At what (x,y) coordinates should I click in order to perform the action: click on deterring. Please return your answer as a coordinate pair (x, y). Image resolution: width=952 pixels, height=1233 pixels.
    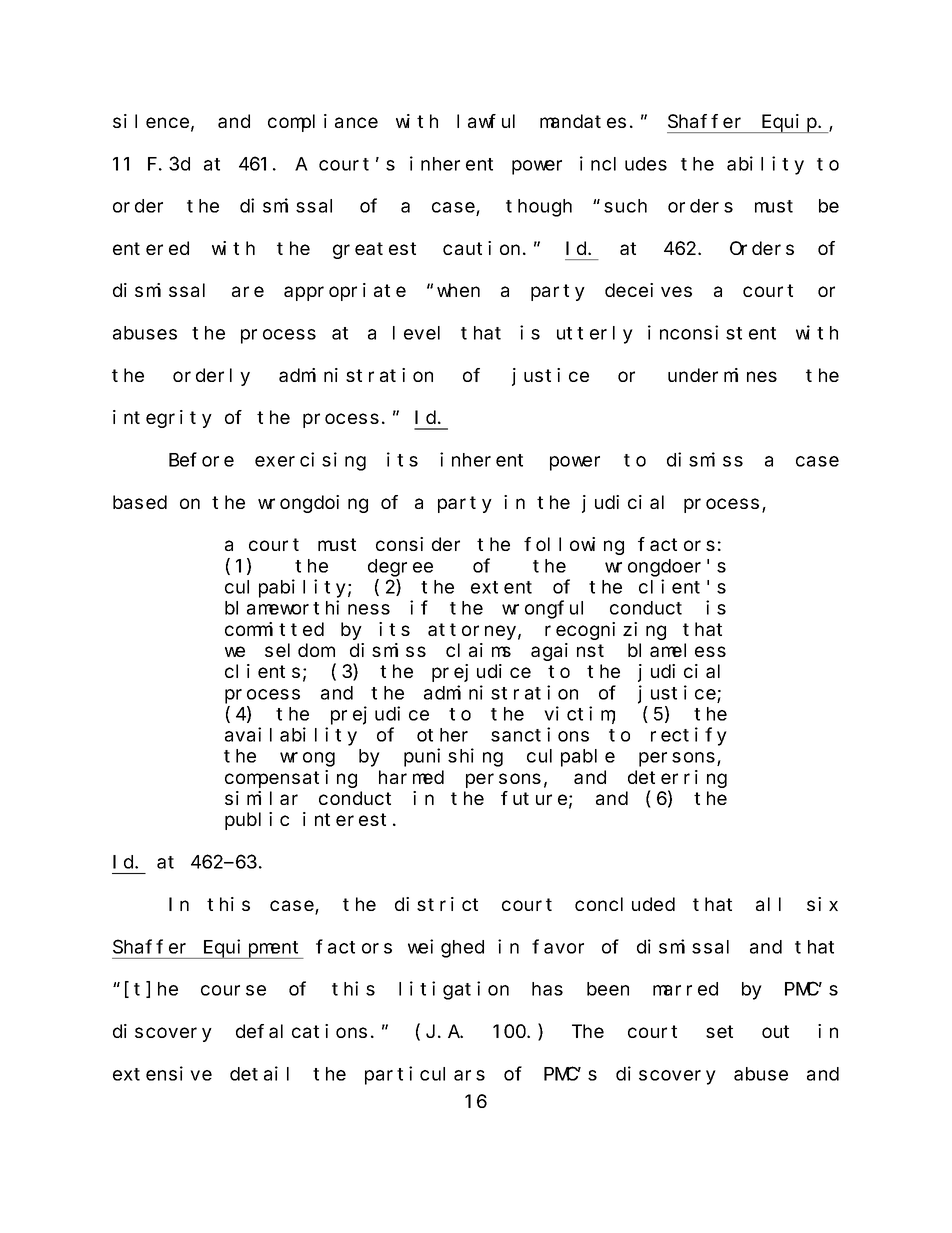
    Looking at the image, I should click on (677, 779).
